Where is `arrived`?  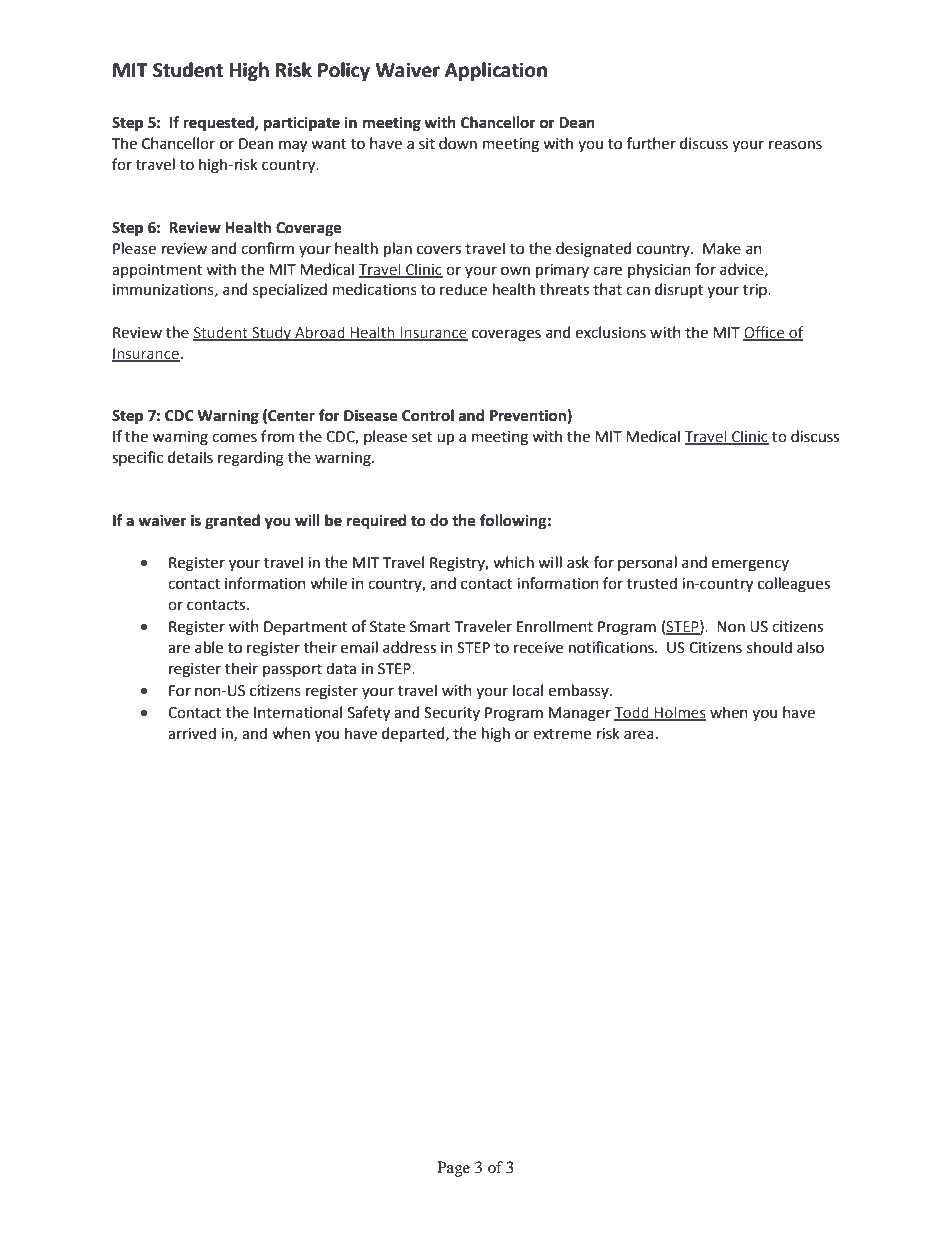 arrived is located at coordinates (192, 733).
